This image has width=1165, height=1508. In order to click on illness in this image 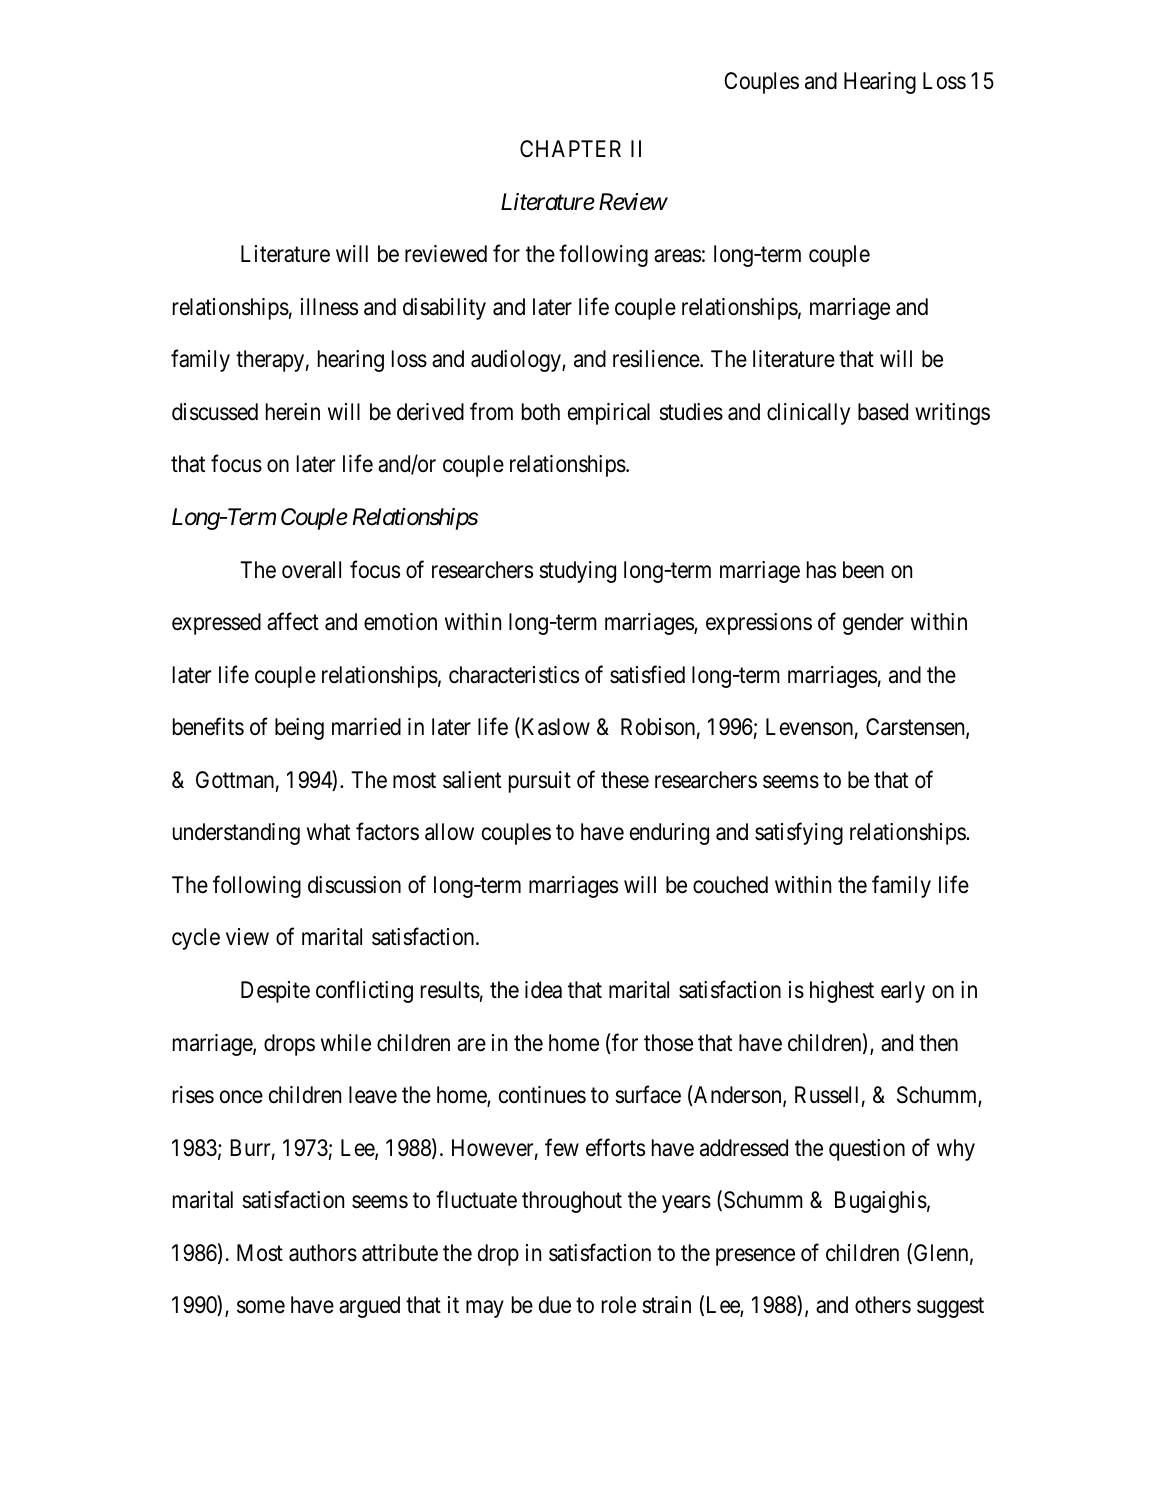, I will do `click(329, 307)`.
